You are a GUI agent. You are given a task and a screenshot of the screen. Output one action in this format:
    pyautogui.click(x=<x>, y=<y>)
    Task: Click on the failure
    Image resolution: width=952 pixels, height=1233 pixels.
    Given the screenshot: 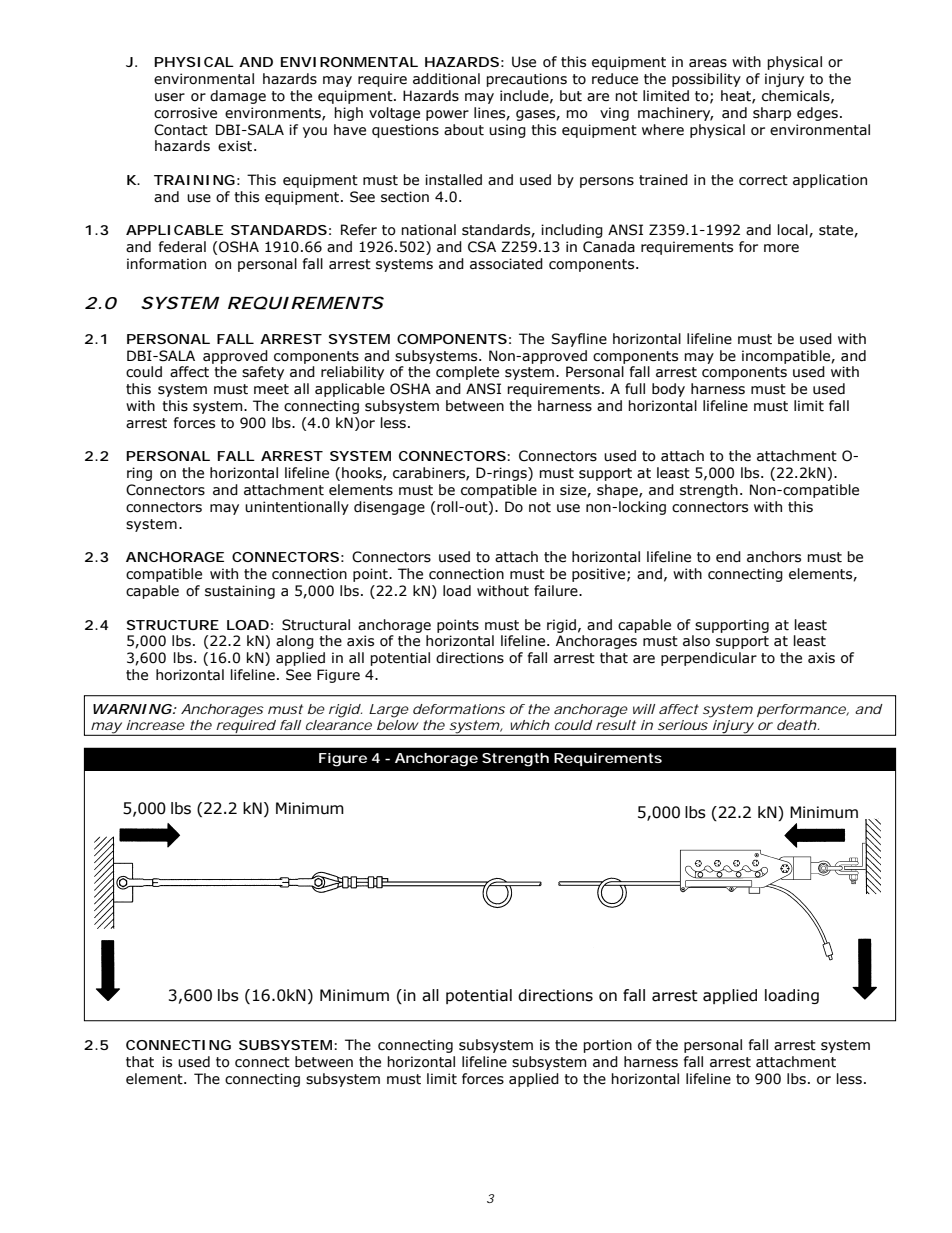 What is the action you would take?
    pyautogui.click(x=557, y=591)
